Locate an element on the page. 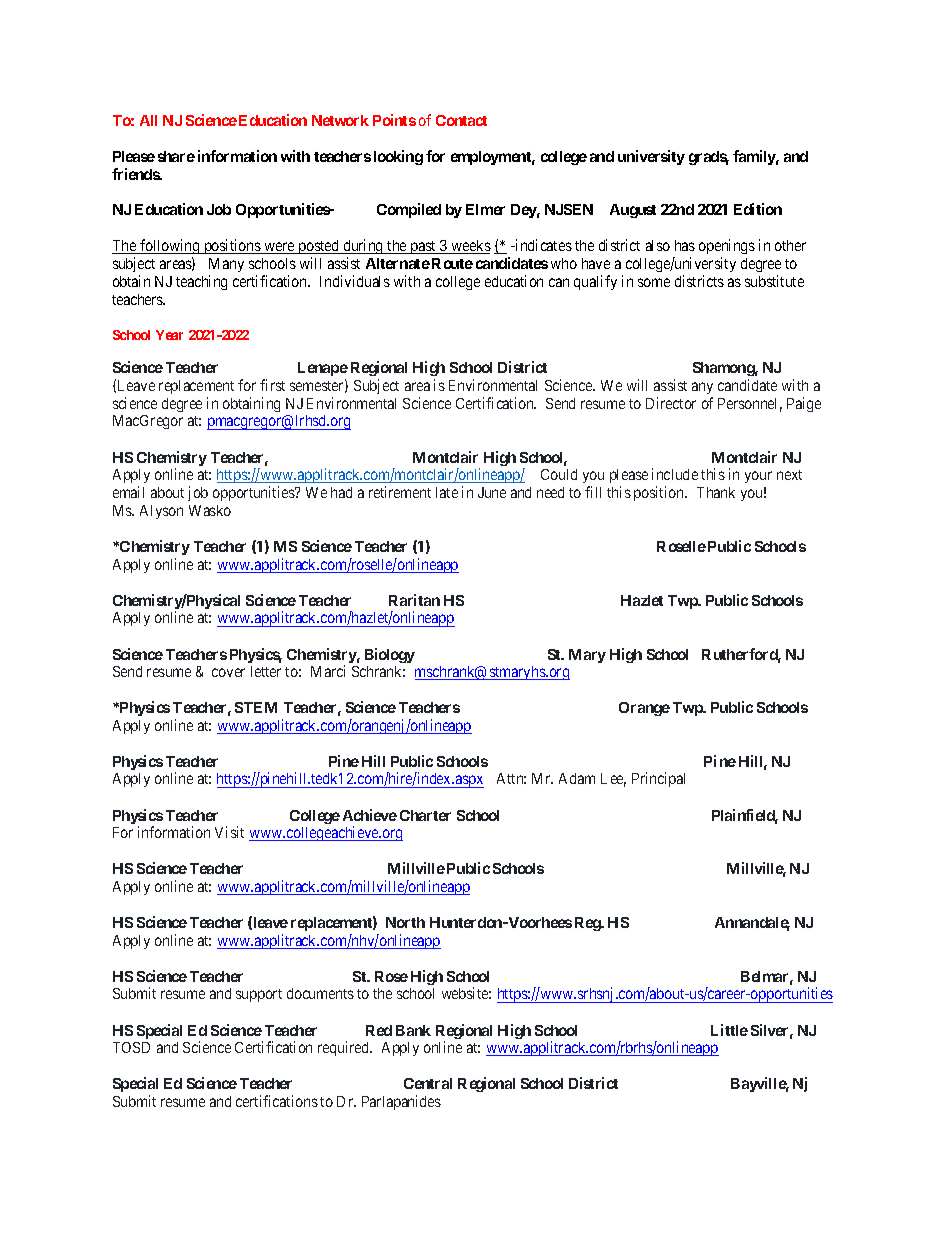  Wasko is located at coordinates (210, 510).
